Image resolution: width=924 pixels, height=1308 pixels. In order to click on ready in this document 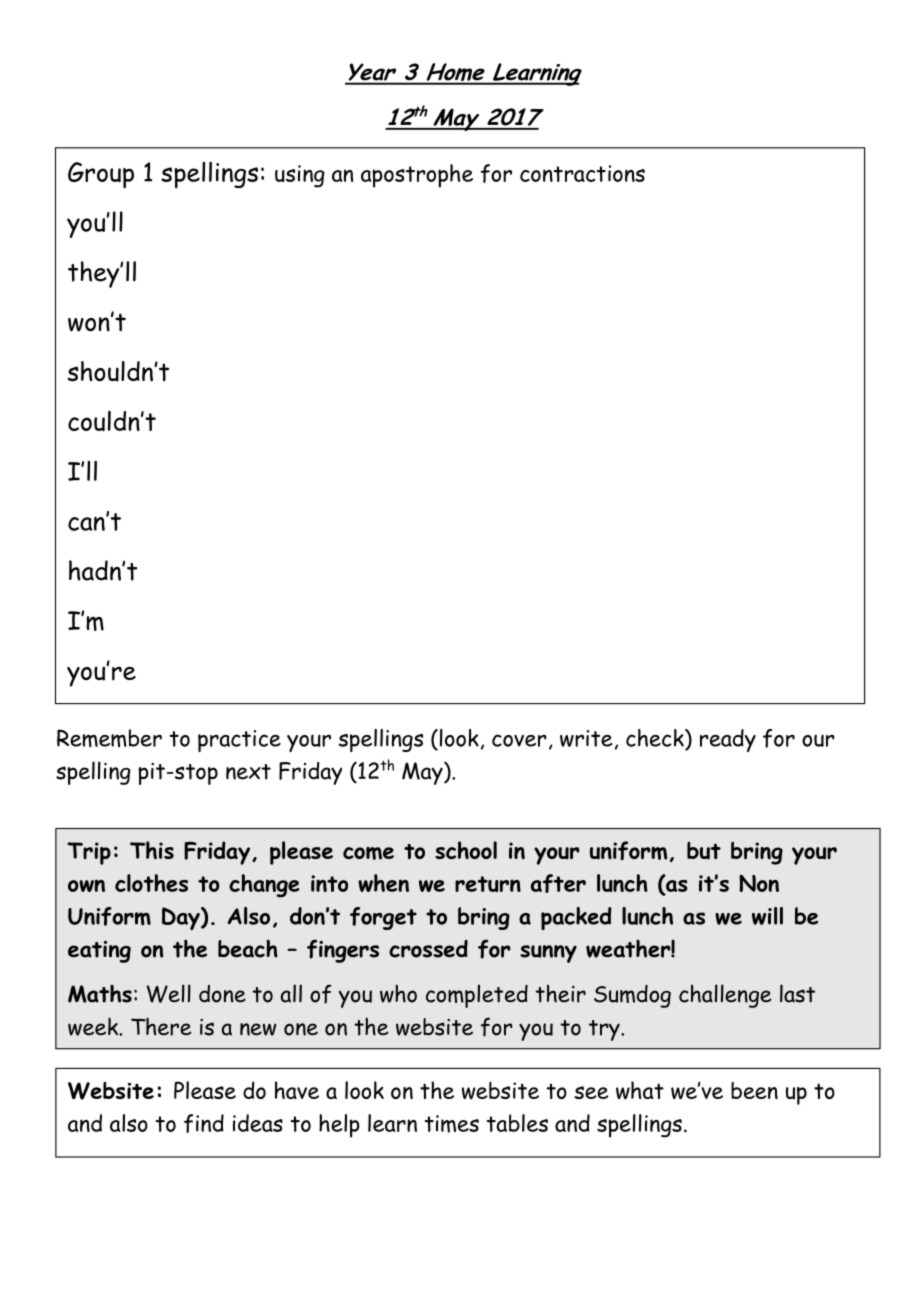, I will do `click(728, 740)`.
